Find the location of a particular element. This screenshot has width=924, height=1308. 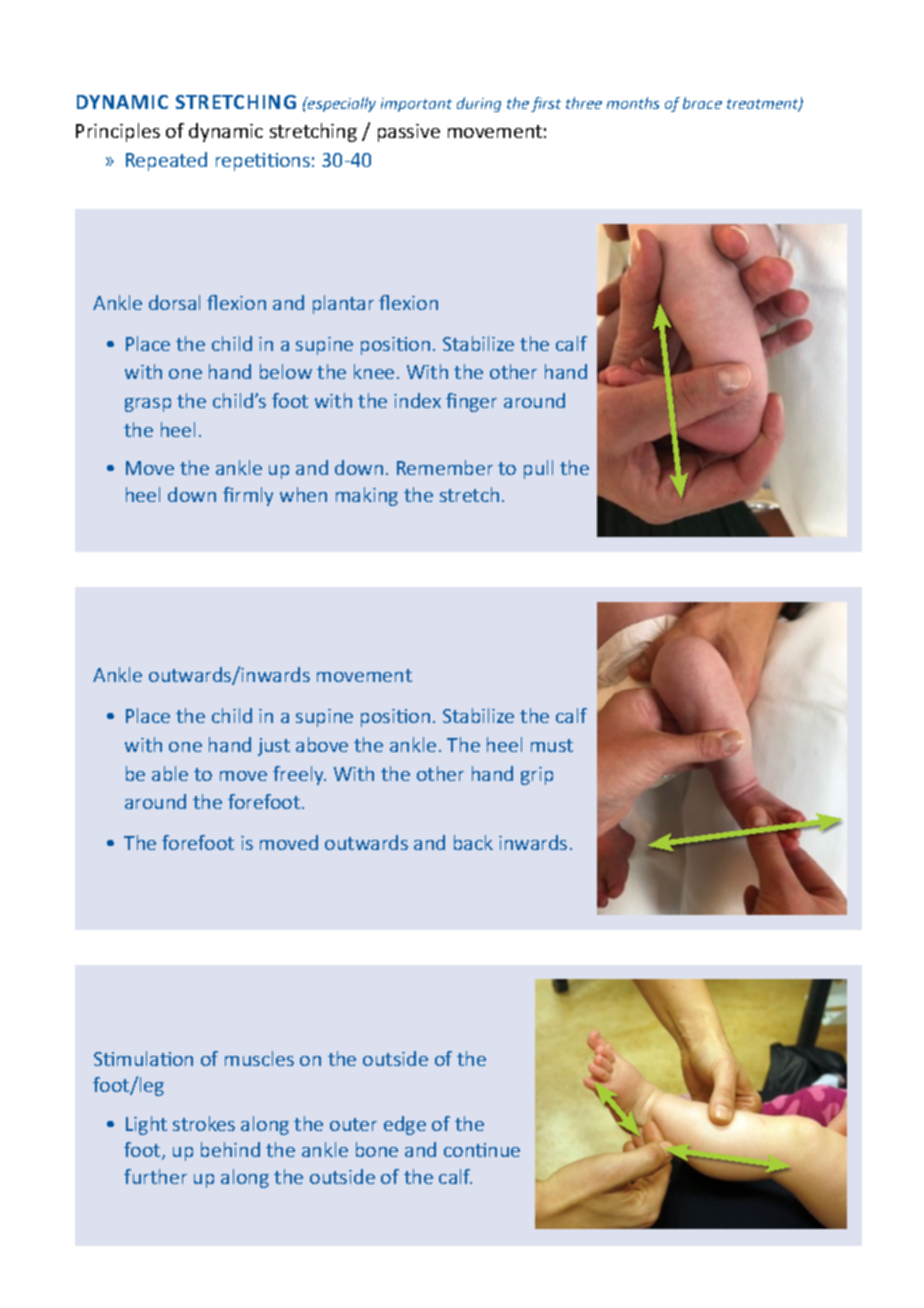

Remember is located at coordinates (445, 467).
